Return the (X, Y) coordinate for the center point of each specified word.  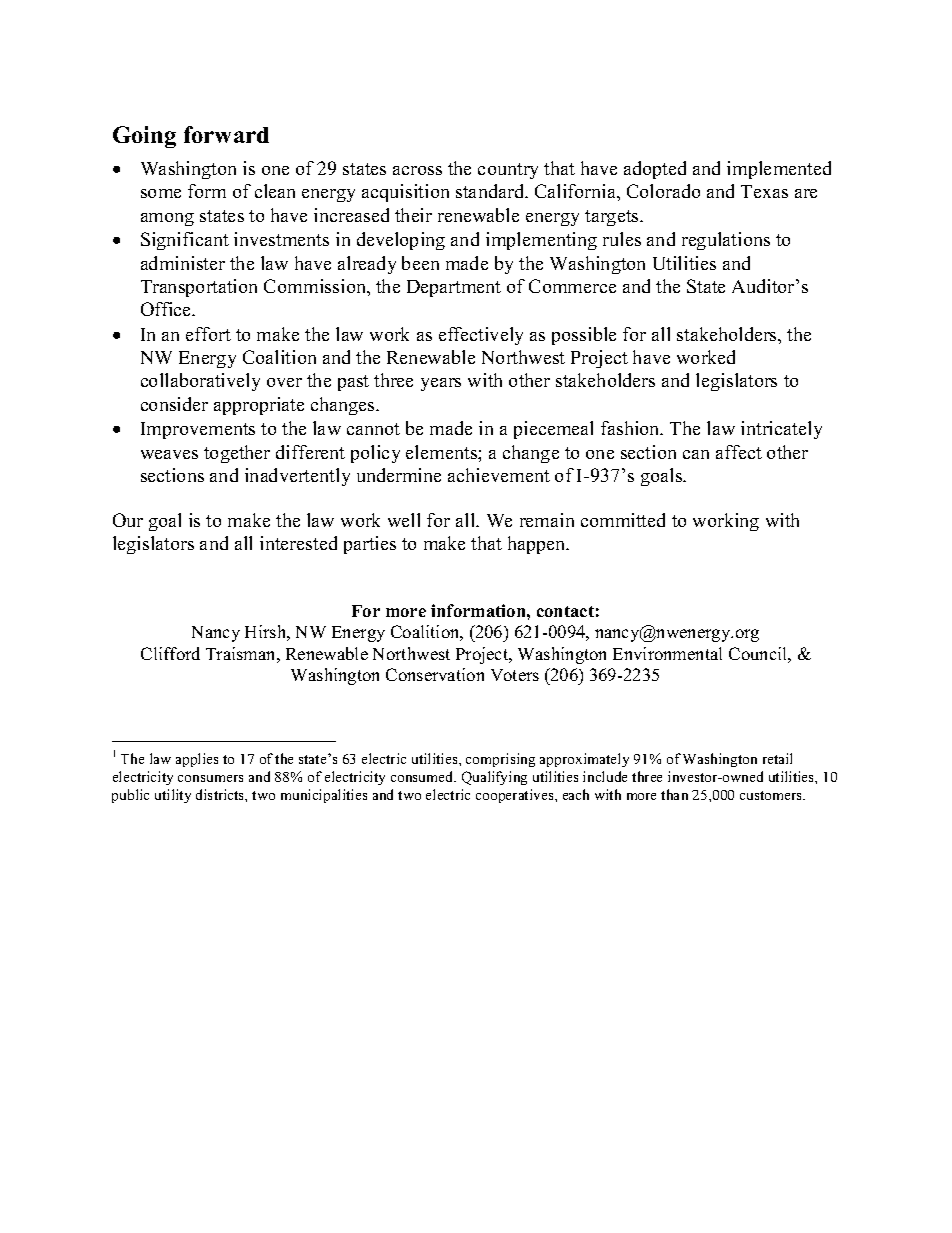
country (508, 171)
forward (226, 134)
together (237, 454)
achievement (499, 475)
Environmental (667, 653)
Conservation (435, 674)
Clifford (170, 653)
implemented (779, 170)
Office (167, 309)
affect (739, 452)
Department (454, 288)
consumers (210, 778)
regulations (726, 241)
